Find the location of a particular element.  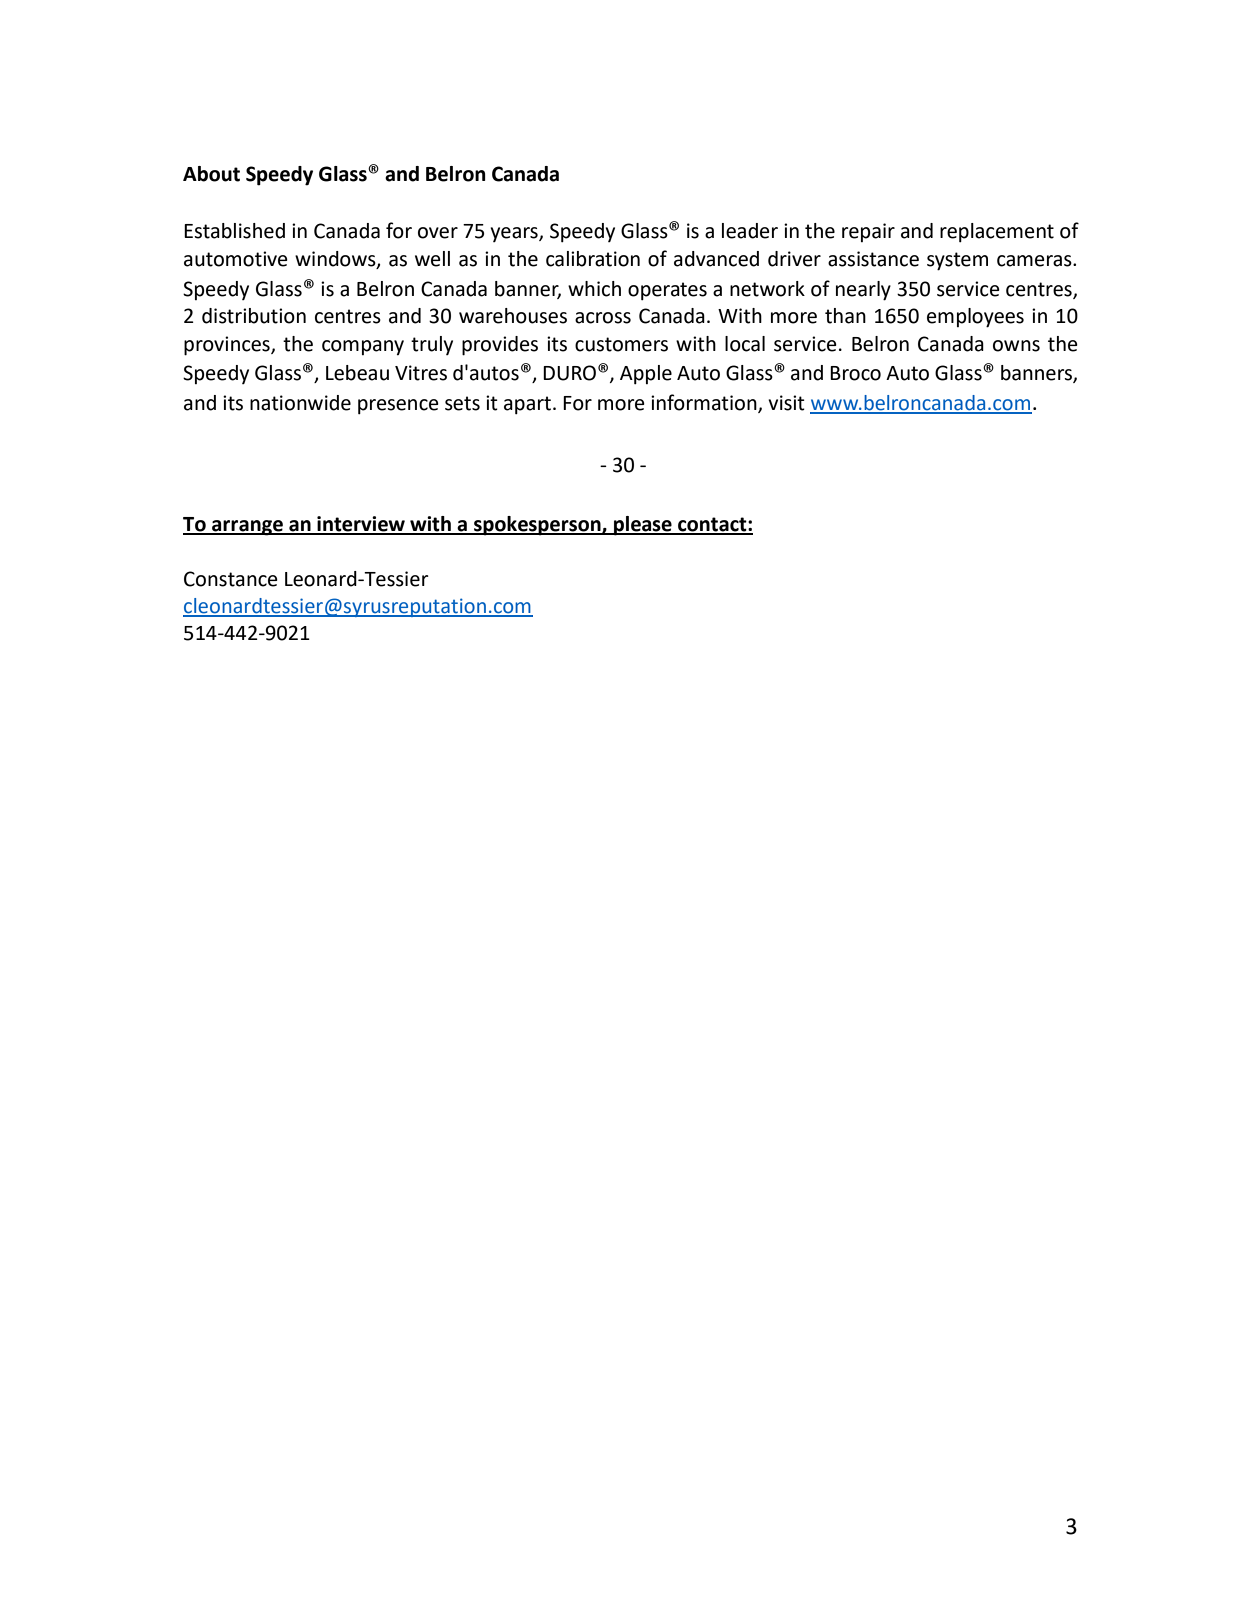

Constance is located at coordinates (231, 579).
